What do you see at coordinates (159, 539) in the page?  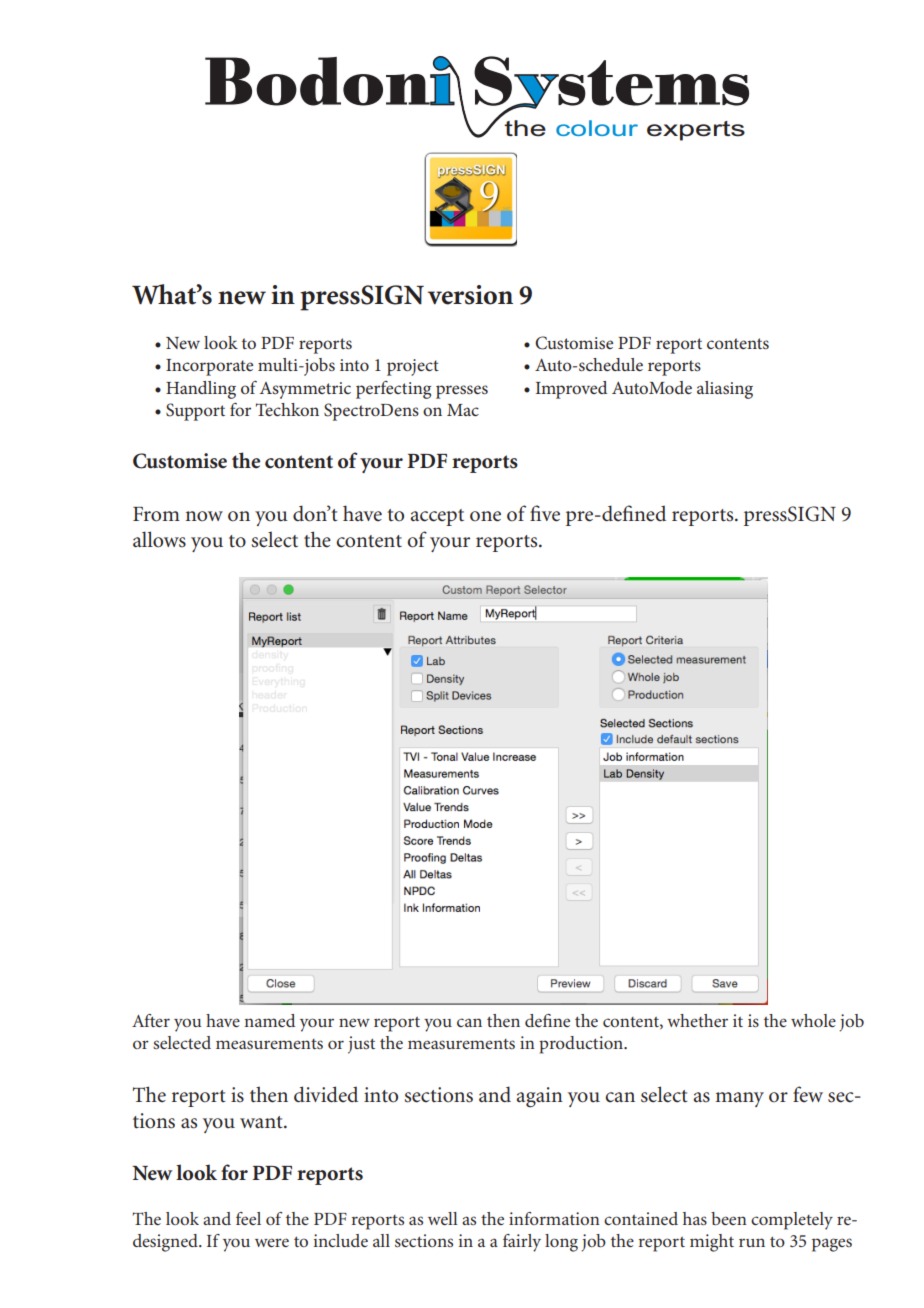 I see `allows` at bounding box center [159, 539].
